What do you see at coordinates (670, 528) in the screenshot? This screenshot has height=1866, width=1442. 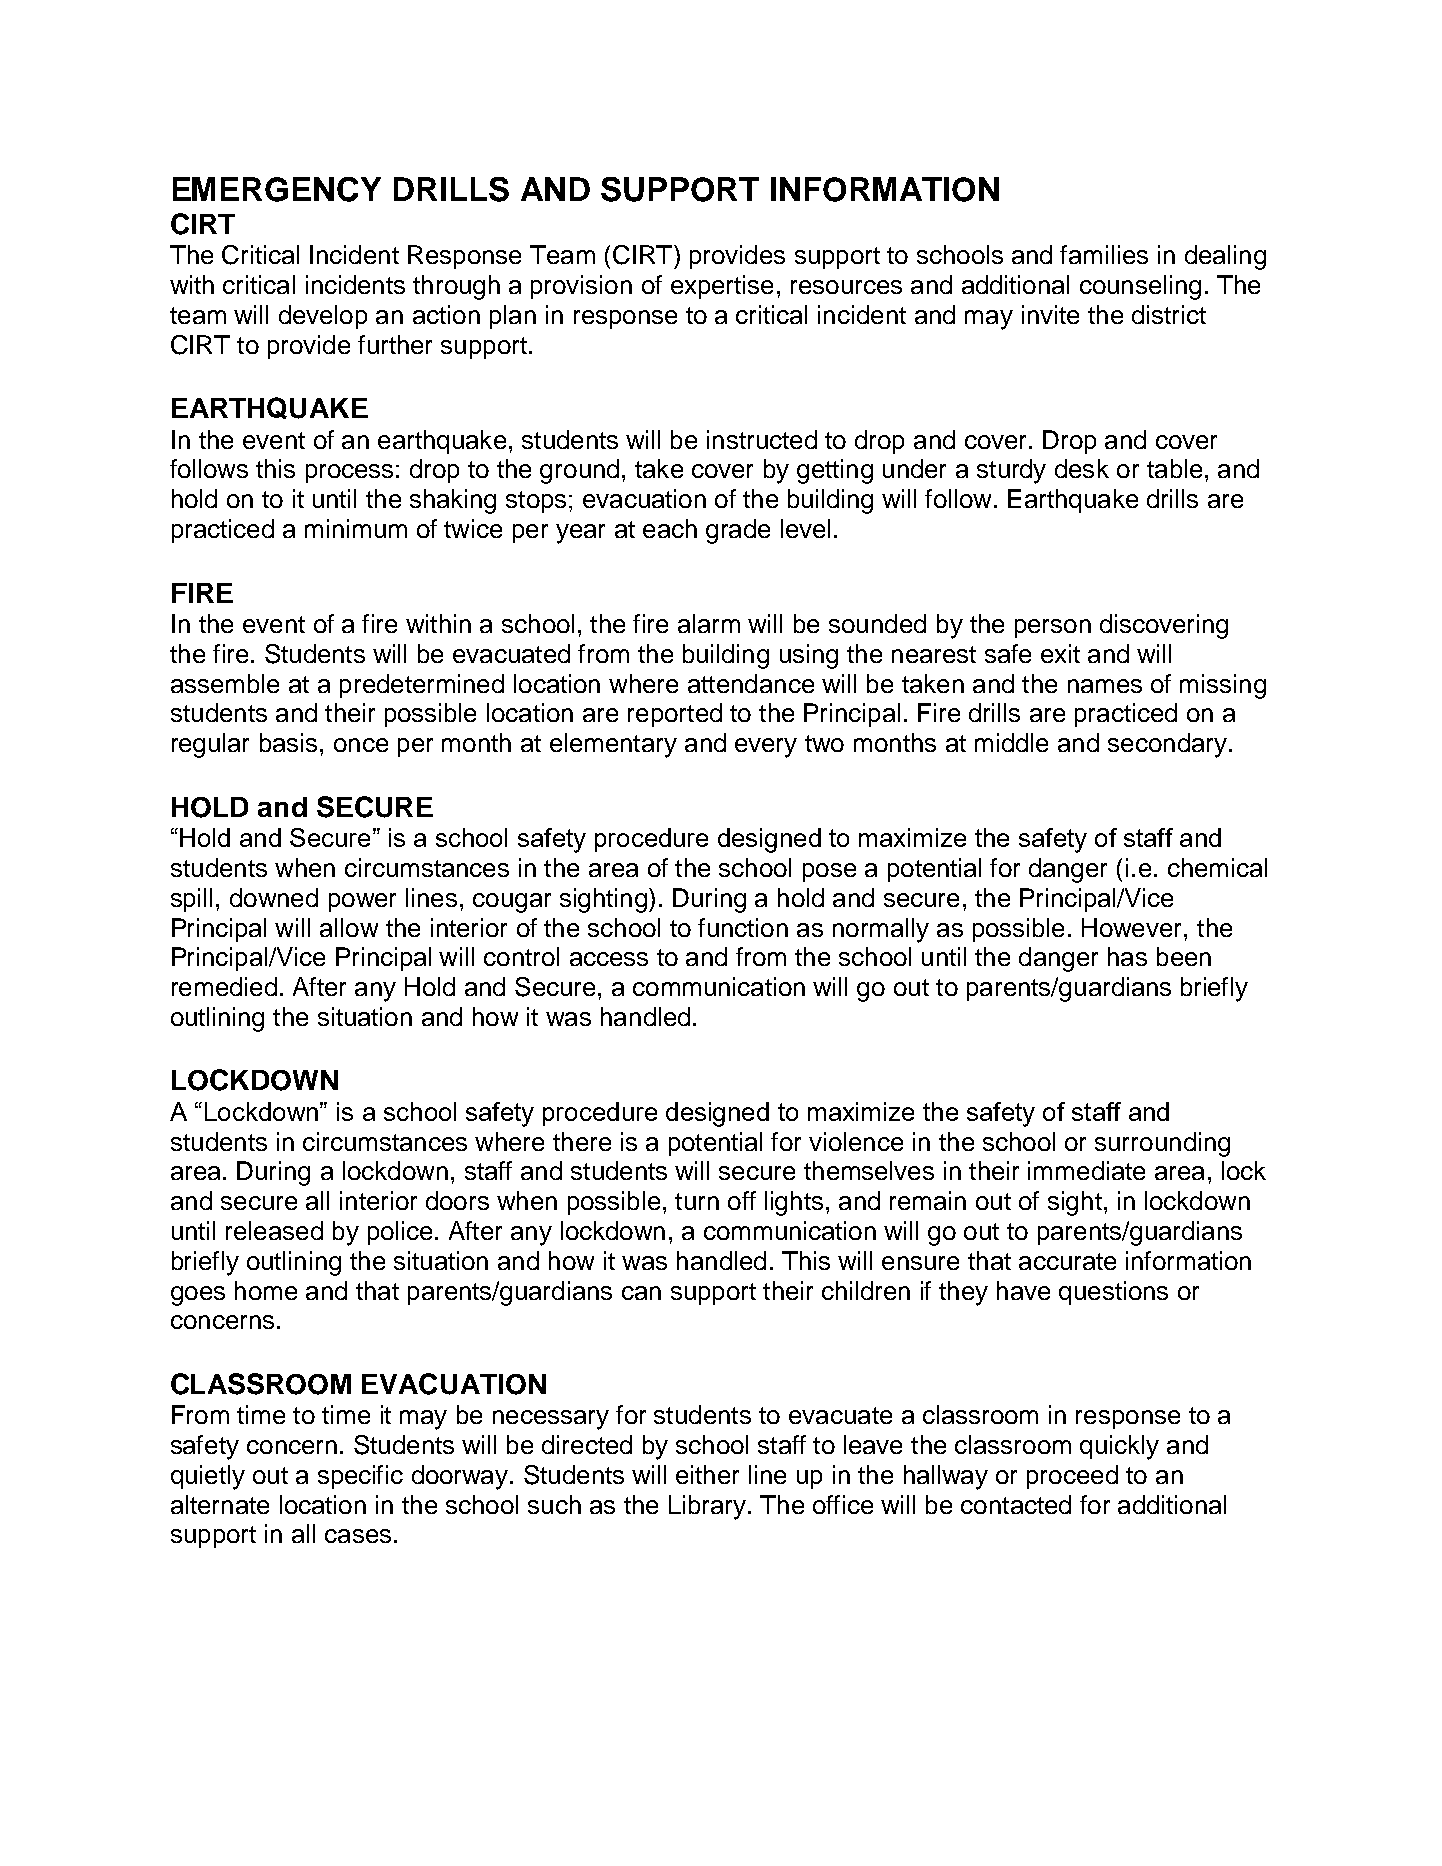 I see `each` at bounding box center [670, 528].
